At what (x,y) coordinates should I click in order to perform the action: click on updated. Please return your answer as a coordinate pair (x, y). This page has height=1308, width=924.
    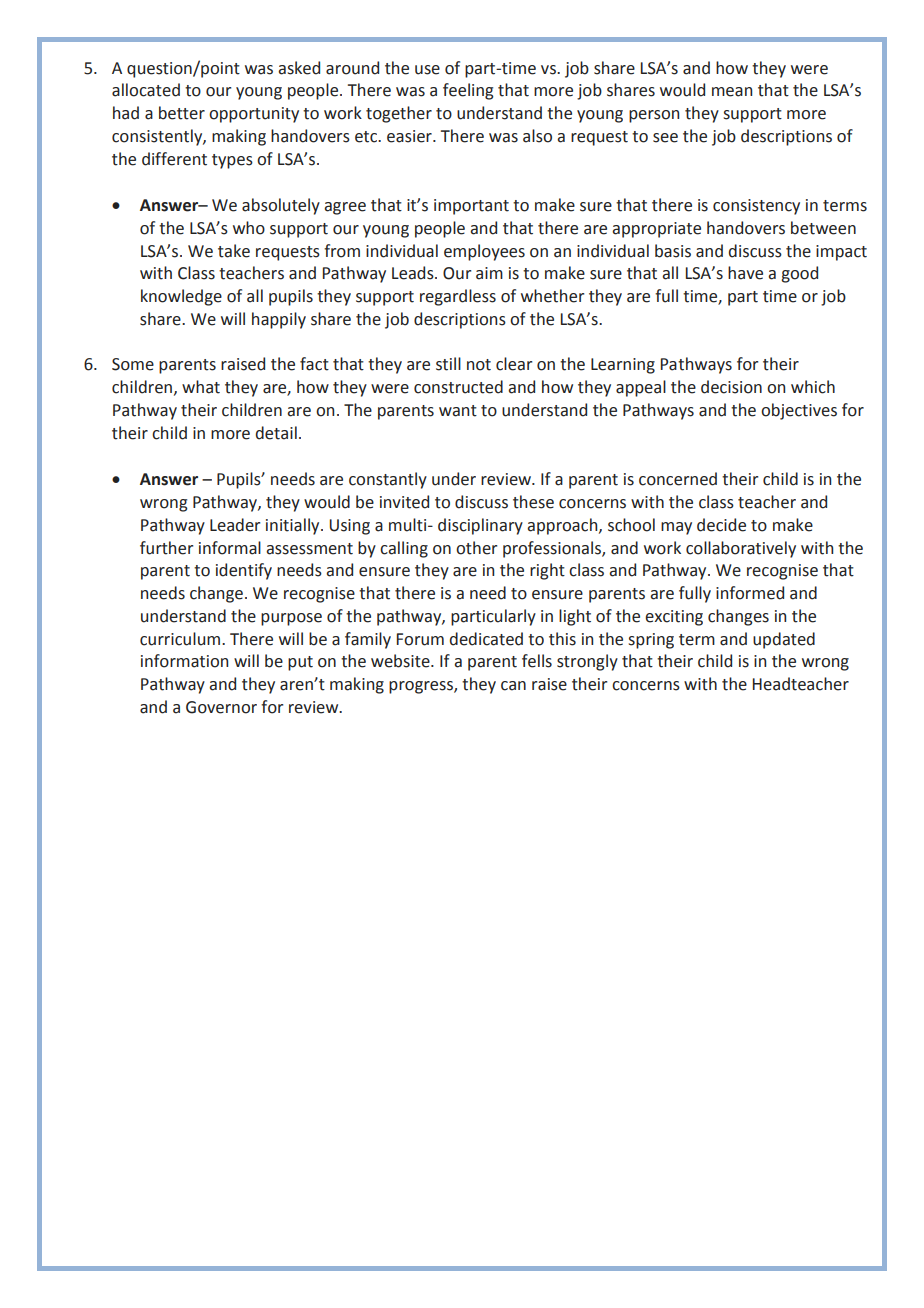
    Looking at the image, I should click on (784, 640).
